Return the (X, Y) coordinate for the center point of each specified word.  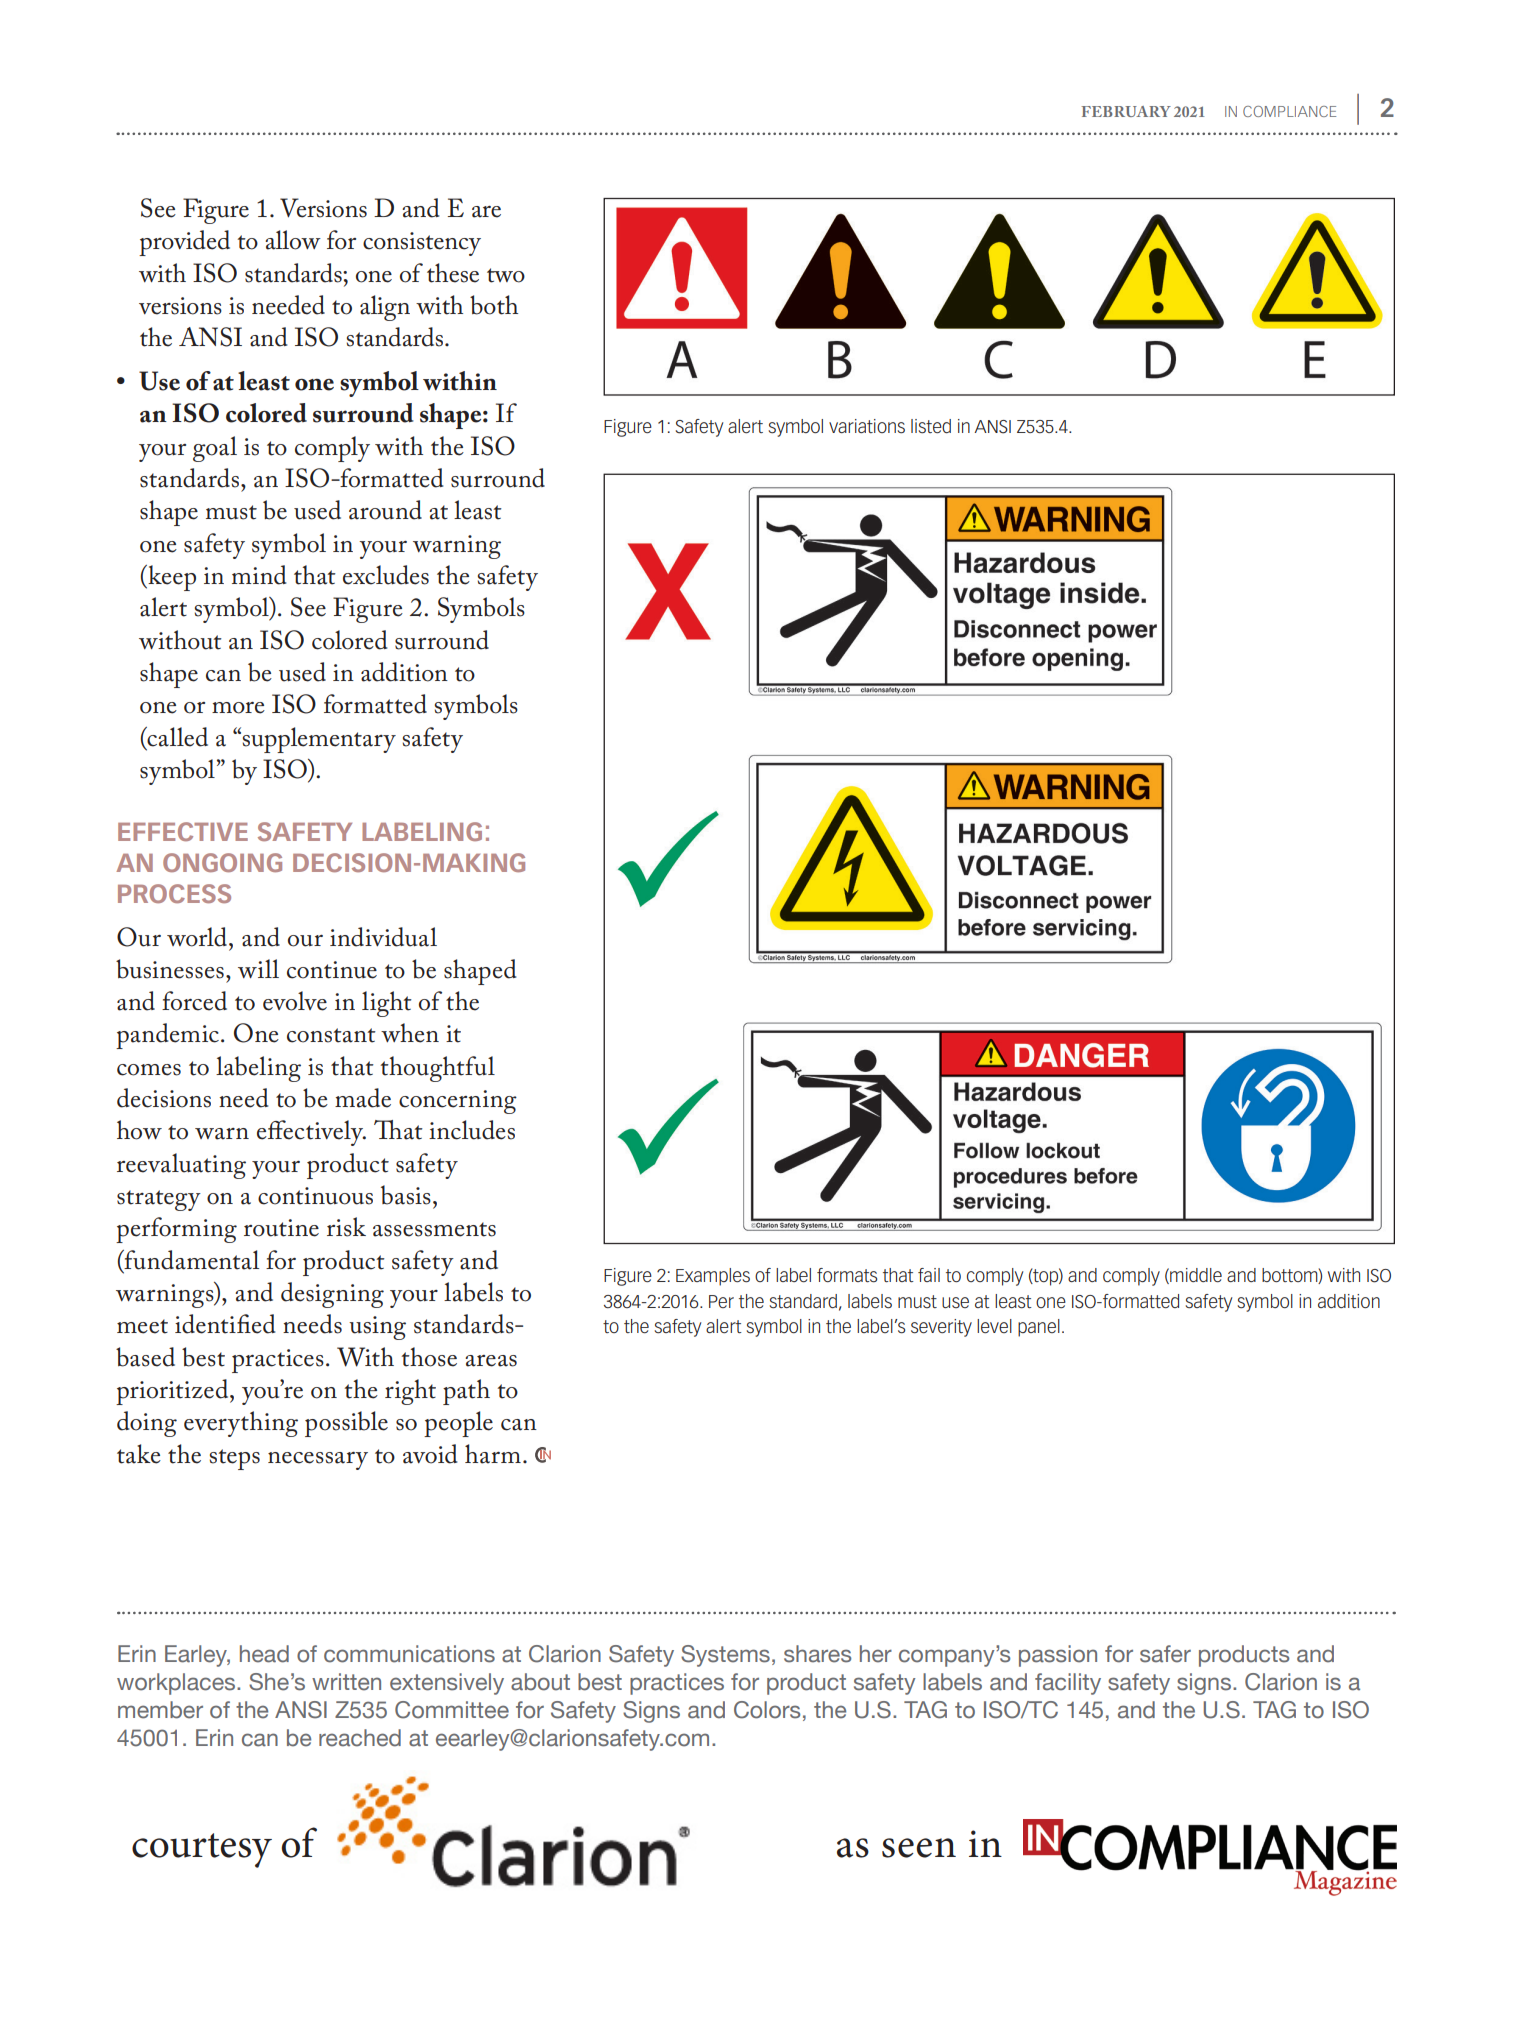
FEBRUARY (1126, 111)
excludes (386, 575)
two (506, 275)
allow (293, 240)
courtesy (202, 1850)
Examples (713, 1277)
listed (931, 426)
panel (1039, 1328)
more (238, 708)
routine (281, 1228)
